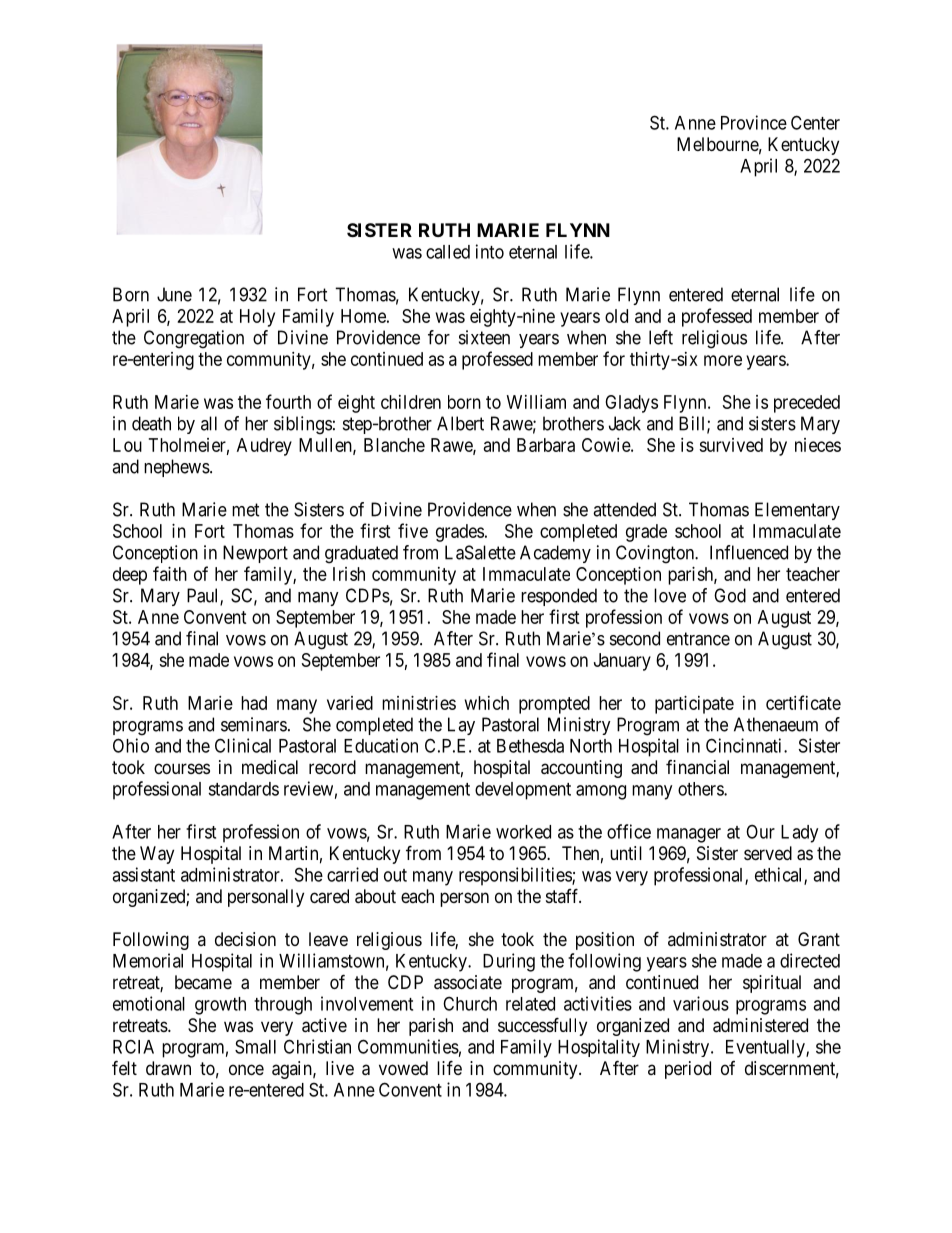 Image resolution: width=952 pixels, height=1233 pixels. What do you see at coordinates (255, 1046) in the document?
I see `Small` at bounding box center [255, 1046].
